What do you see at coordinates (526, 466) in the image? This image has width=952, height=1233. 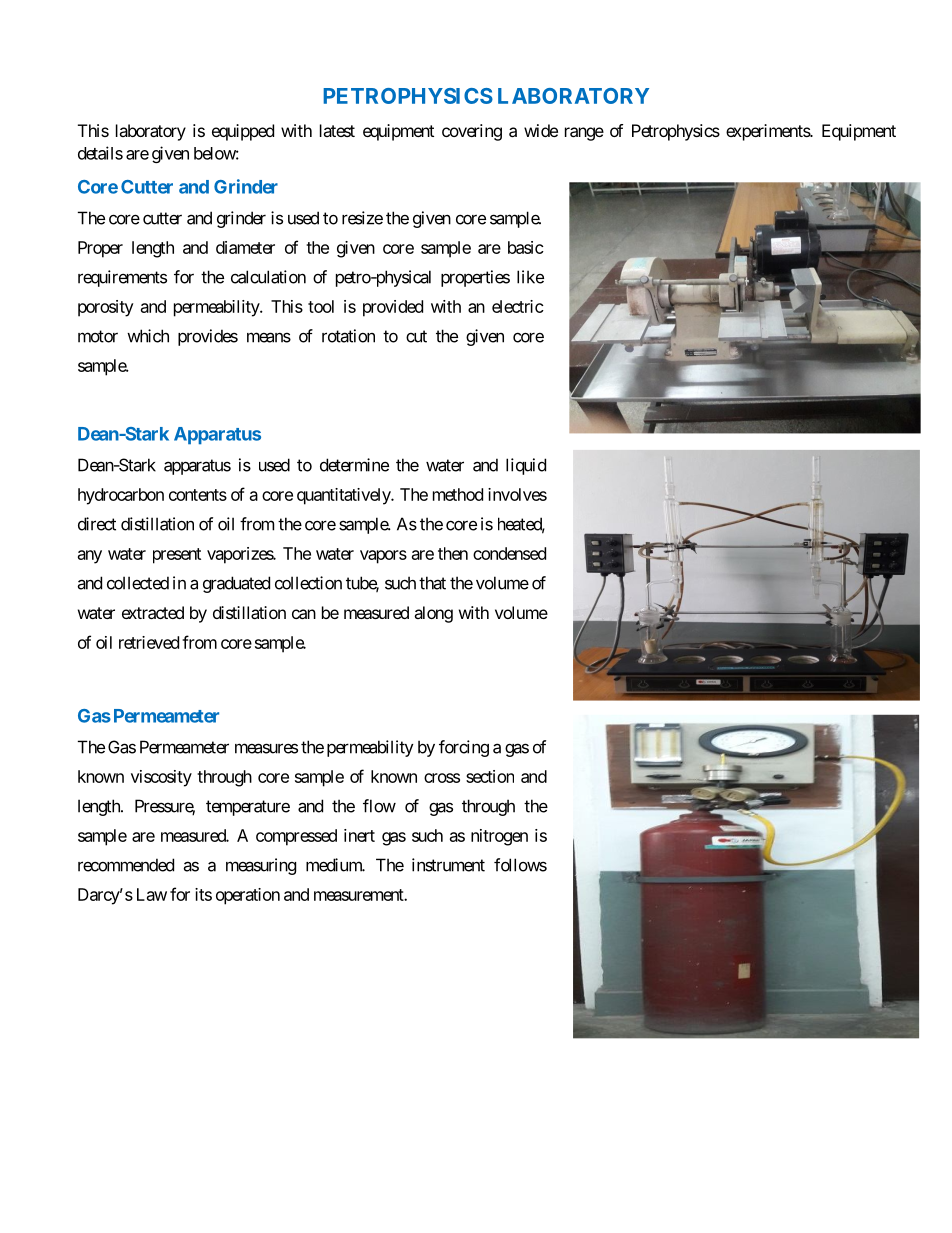 I see `liquid` at bounding box center [526, 466].
